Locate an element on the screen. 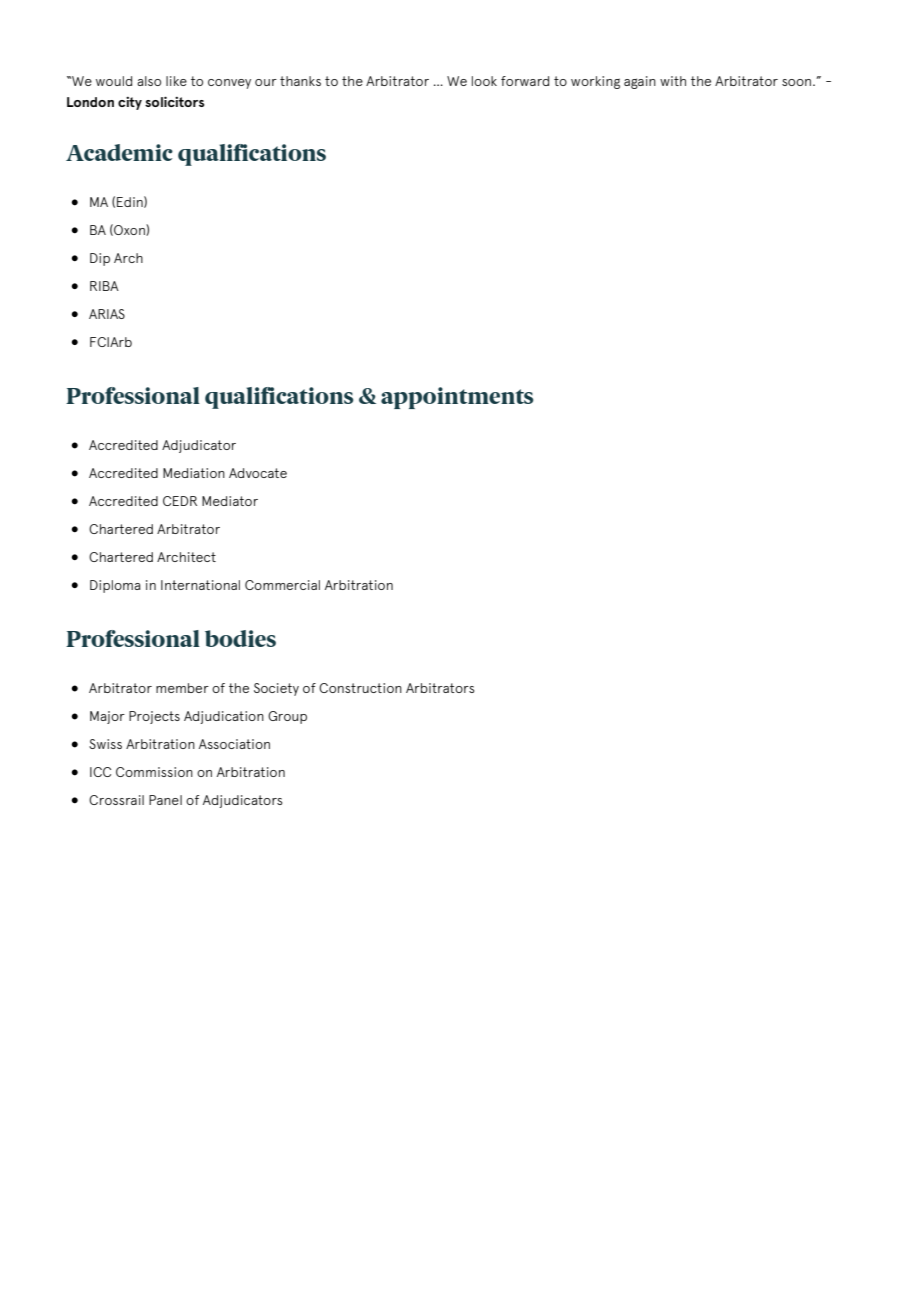  Commission is located at coordinates (154, 772).
